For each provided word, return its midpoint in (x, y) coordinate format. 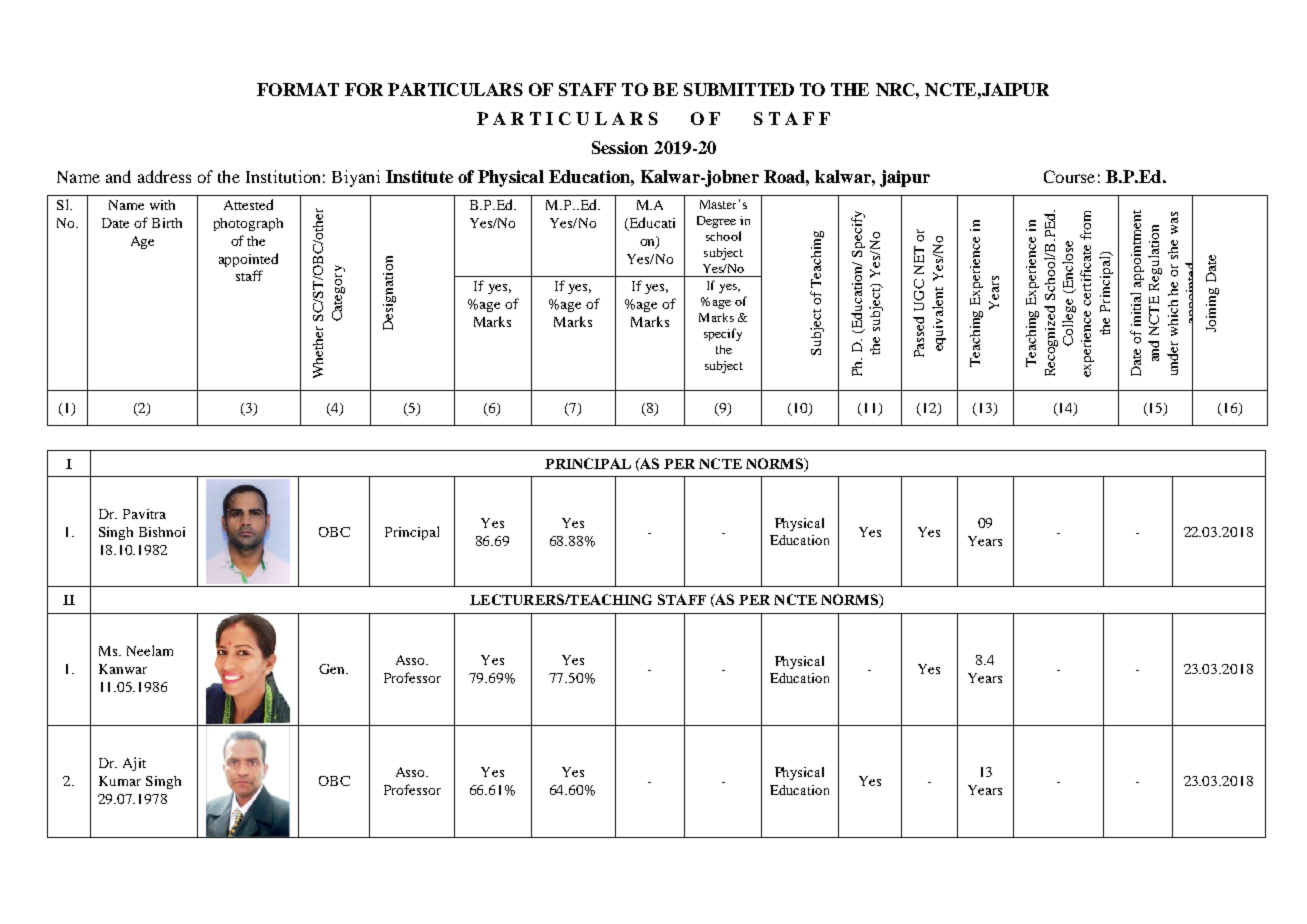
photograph (248, 224)
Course (1069, 176)
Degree (716, 222)
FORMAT (298, 89)
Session (620, 147)
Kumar (120, 781)
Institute (419, 176)
